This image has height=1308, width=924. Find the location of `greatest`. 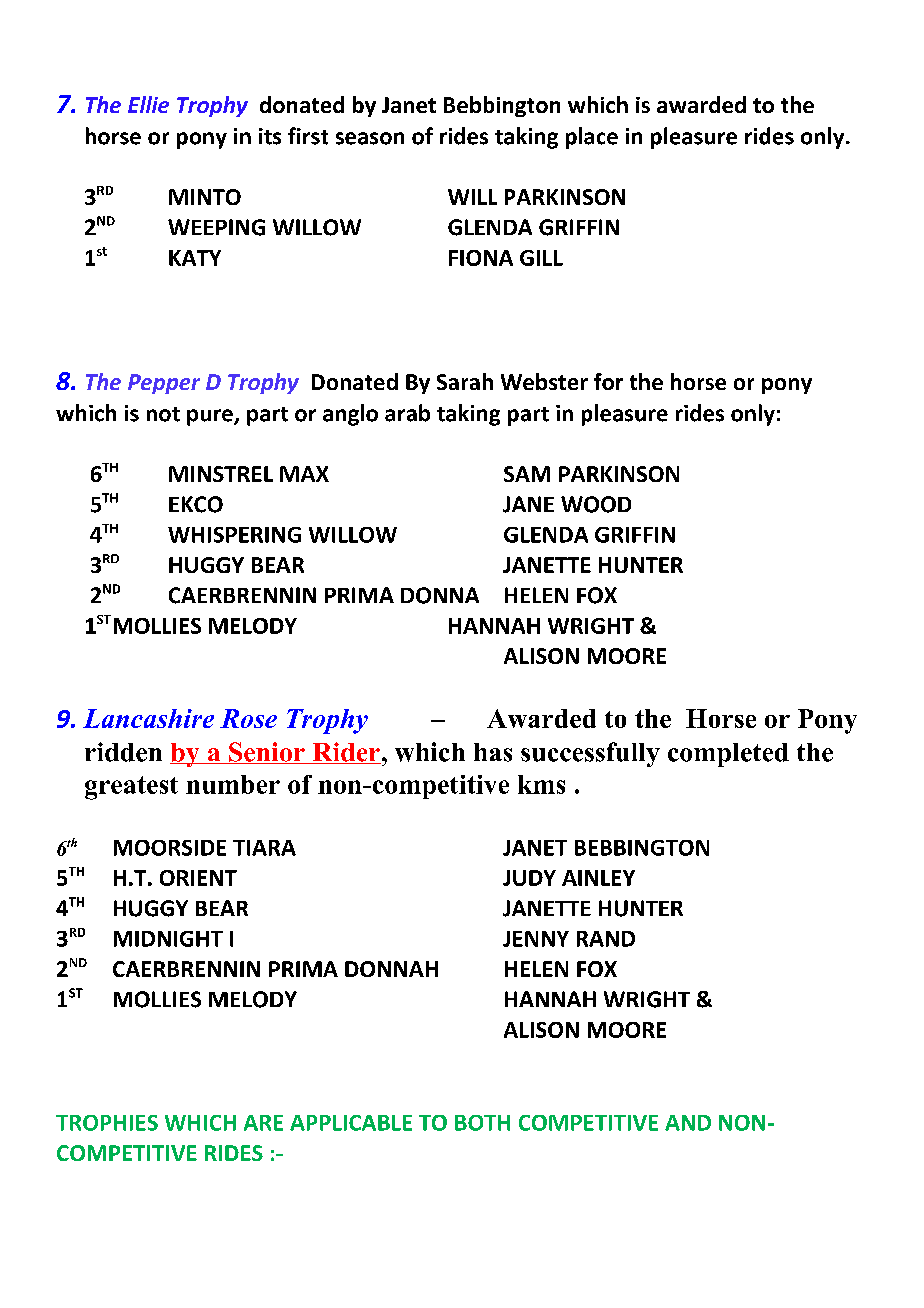

greatest is located at coordinates (131, 788).
